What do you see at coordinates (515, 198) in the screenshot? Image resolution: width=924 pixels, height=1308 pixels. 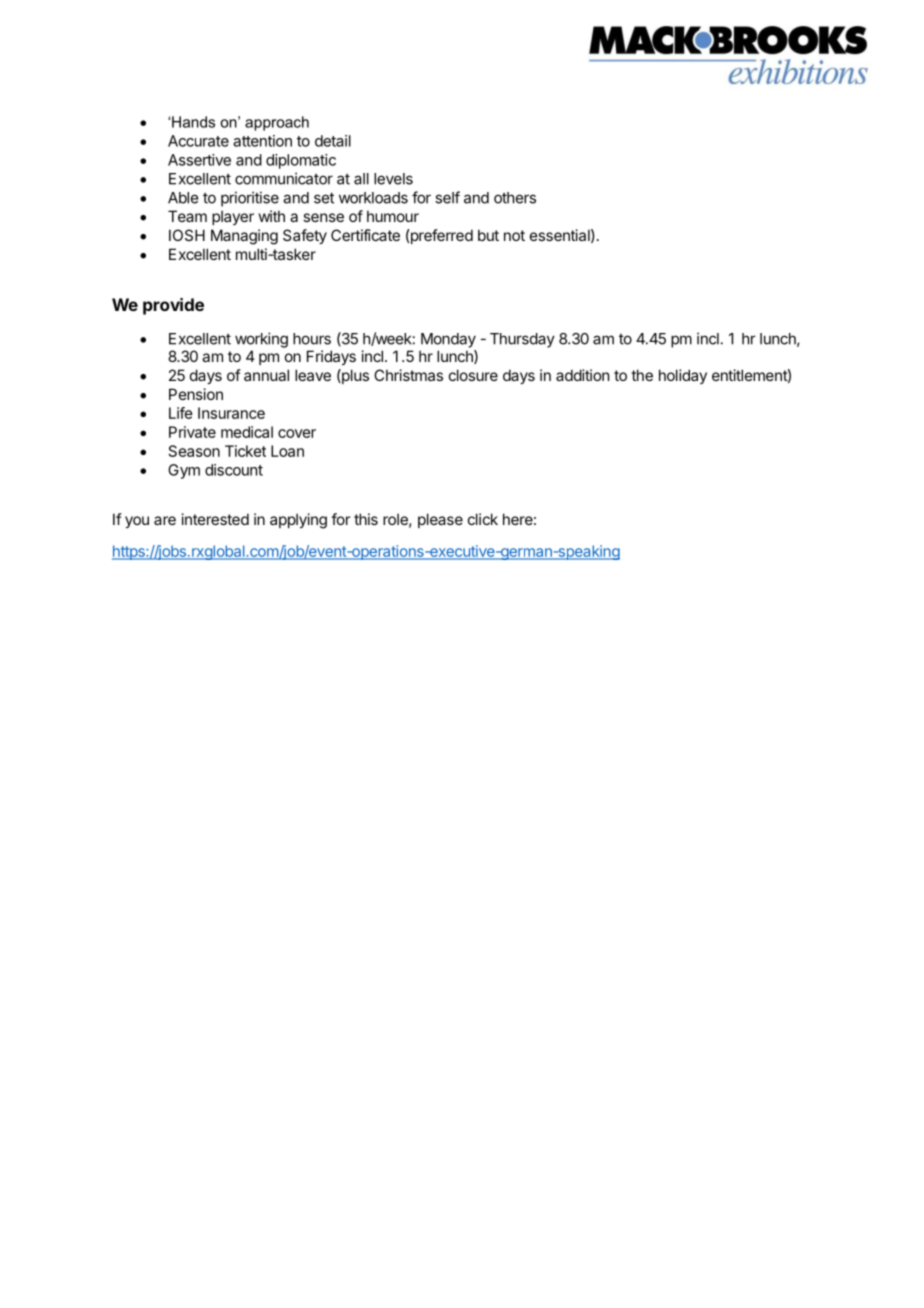 I see `others` at bounding box center [515, 198].
